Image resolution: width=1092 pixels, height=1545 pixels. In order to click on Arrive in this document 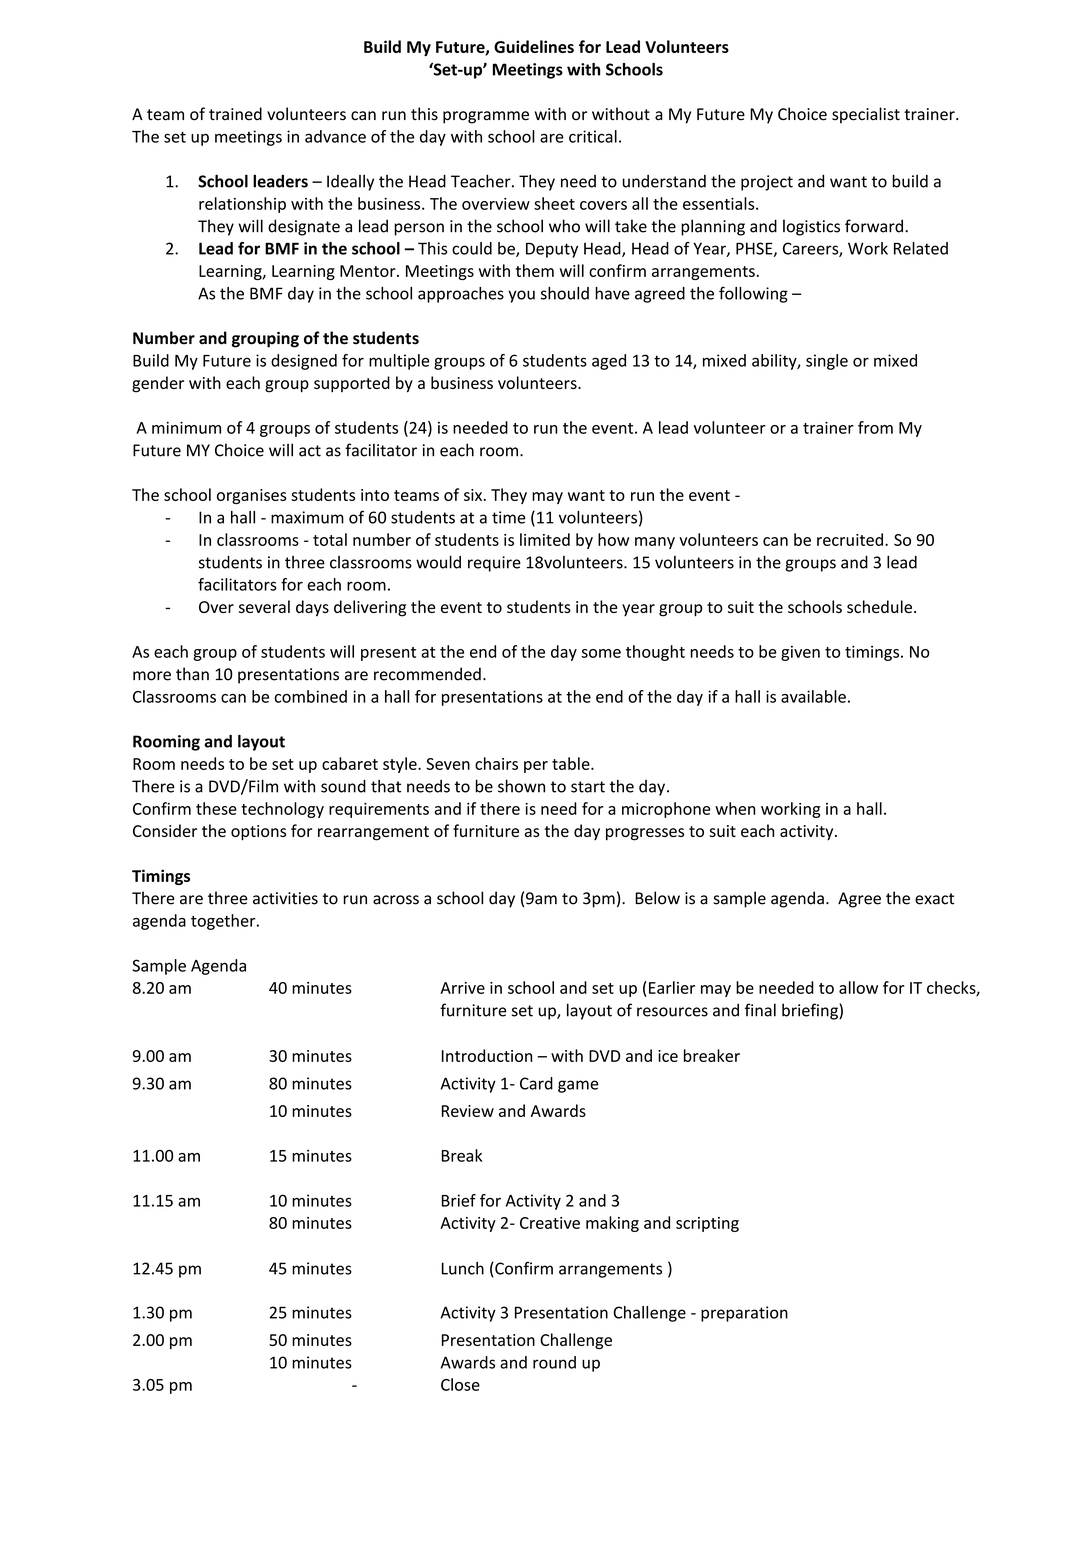, I will do `click(462, 988)`.
